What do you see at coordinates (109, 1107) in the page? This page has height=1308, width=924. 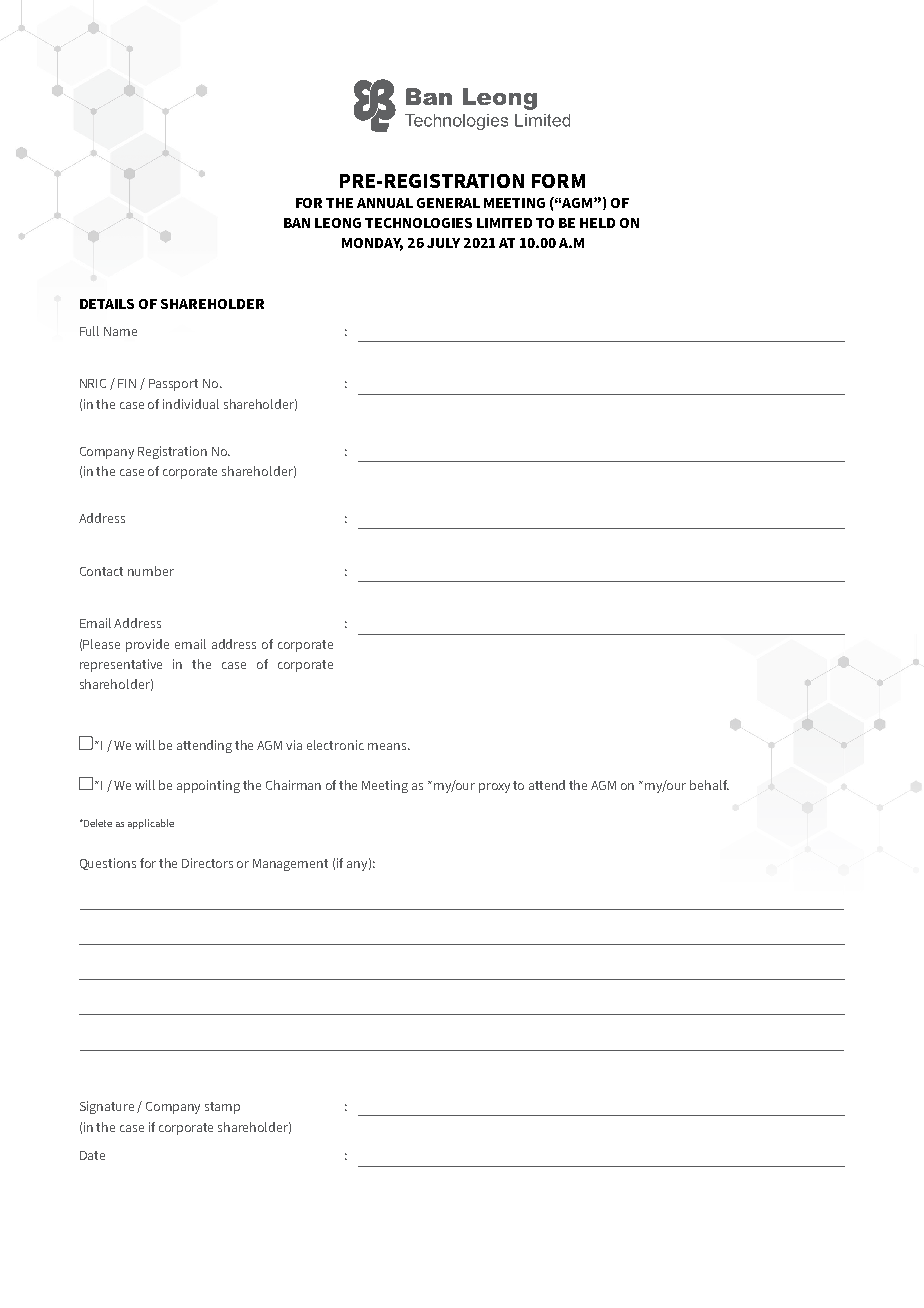 I see `Signature` at bounding box center [109, 1107].
